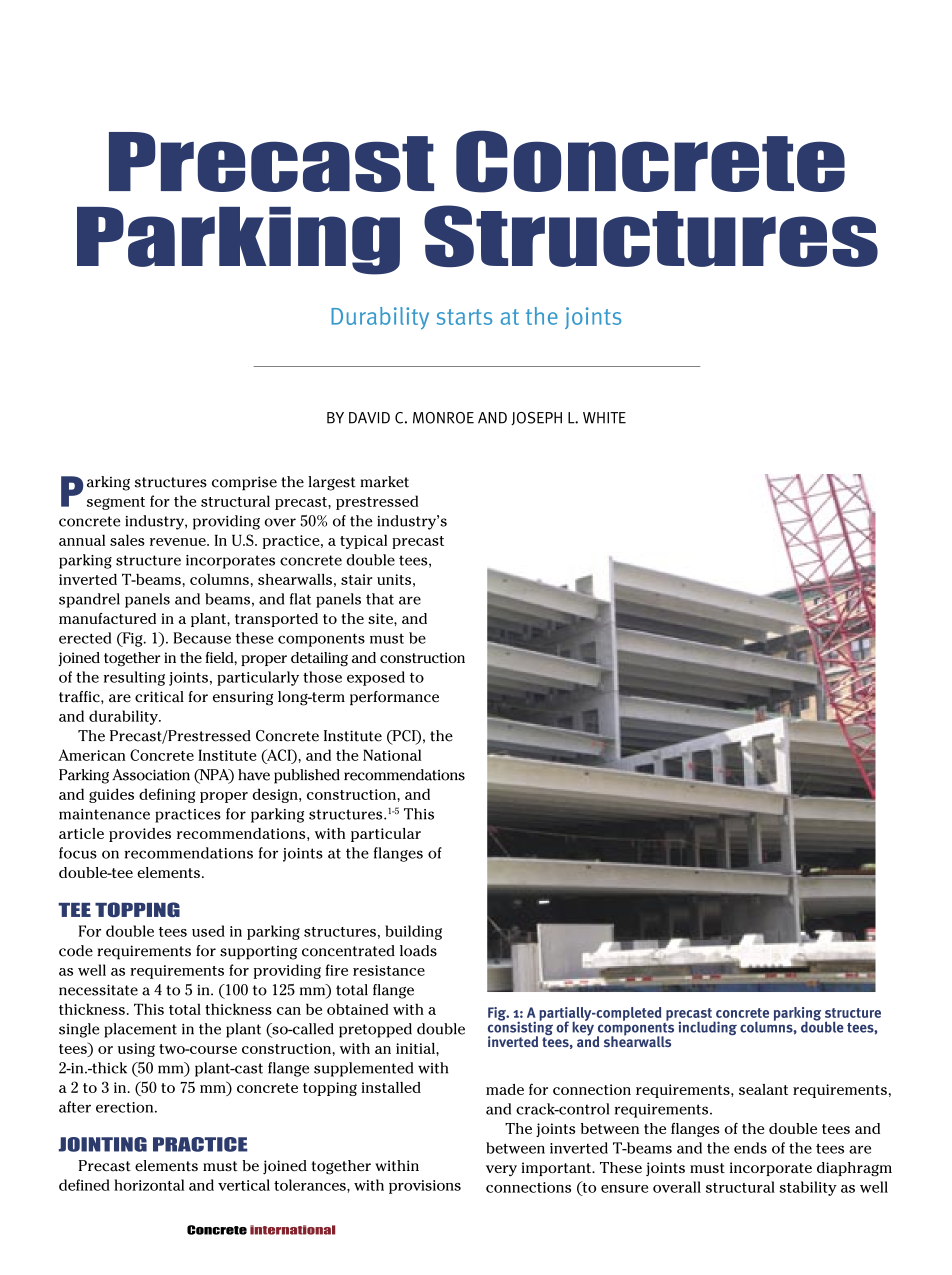 The image size is (952, 1275). Describe the element at coordinates (149, 1185) in the page. I see `horizontal` at that location.
